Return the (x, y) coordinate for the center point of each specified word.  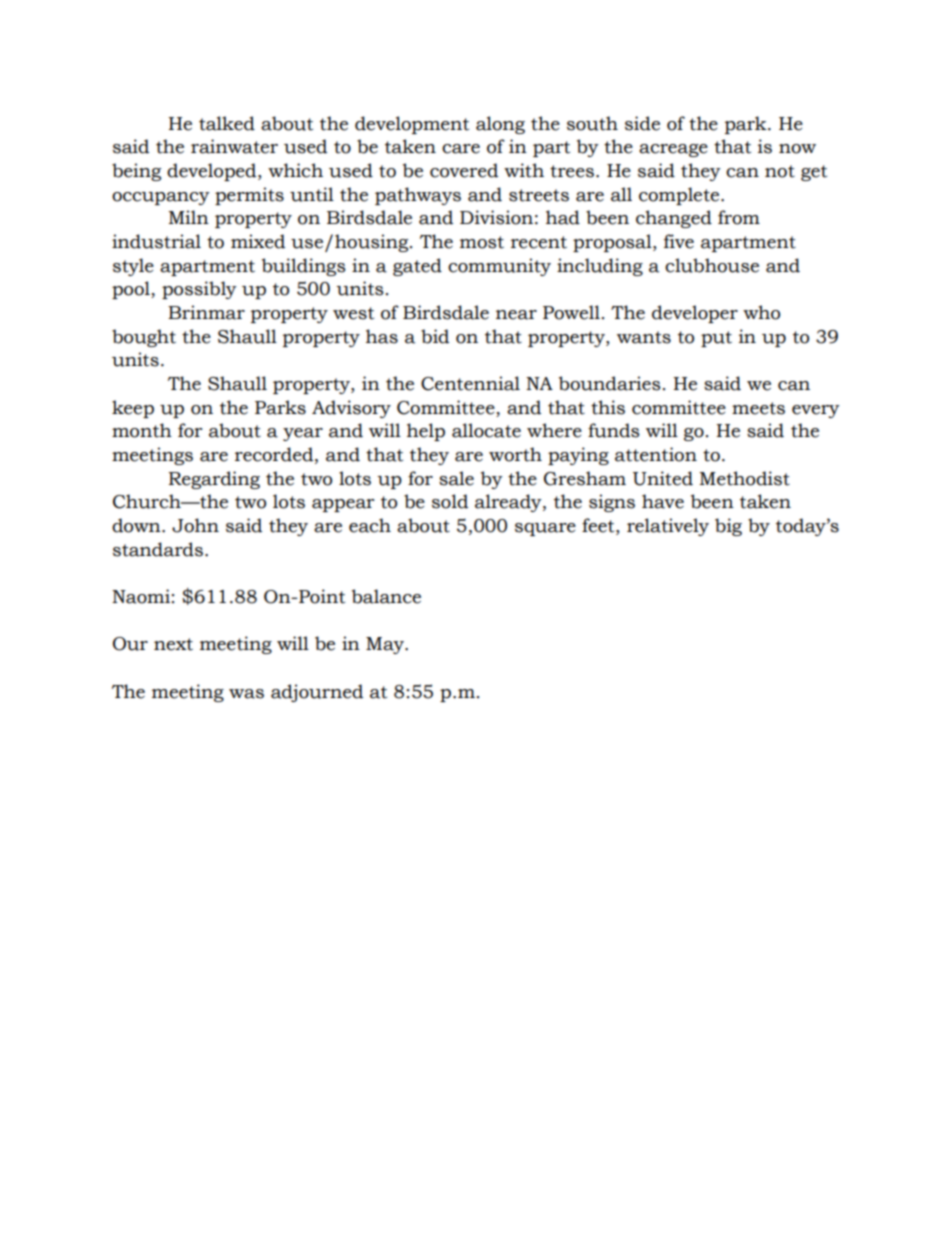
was (246, 694)
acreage (673, 150)
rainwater (234, 146)
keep (133, 409)
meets (758, 408)
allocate (486, 430)
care (461, 149)
